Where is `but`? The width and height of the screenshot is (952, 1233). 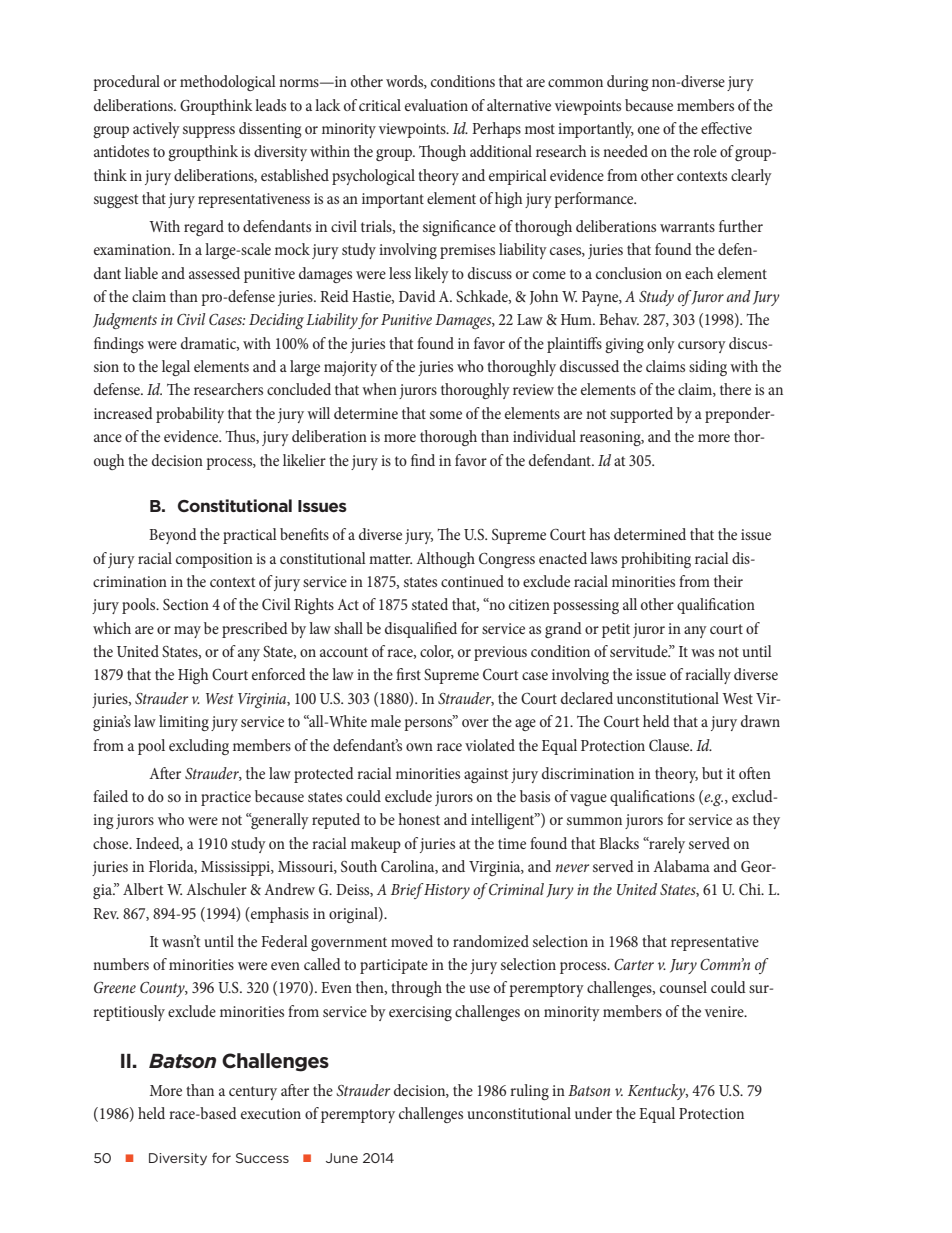
but is located at coordinates (712, 773).
